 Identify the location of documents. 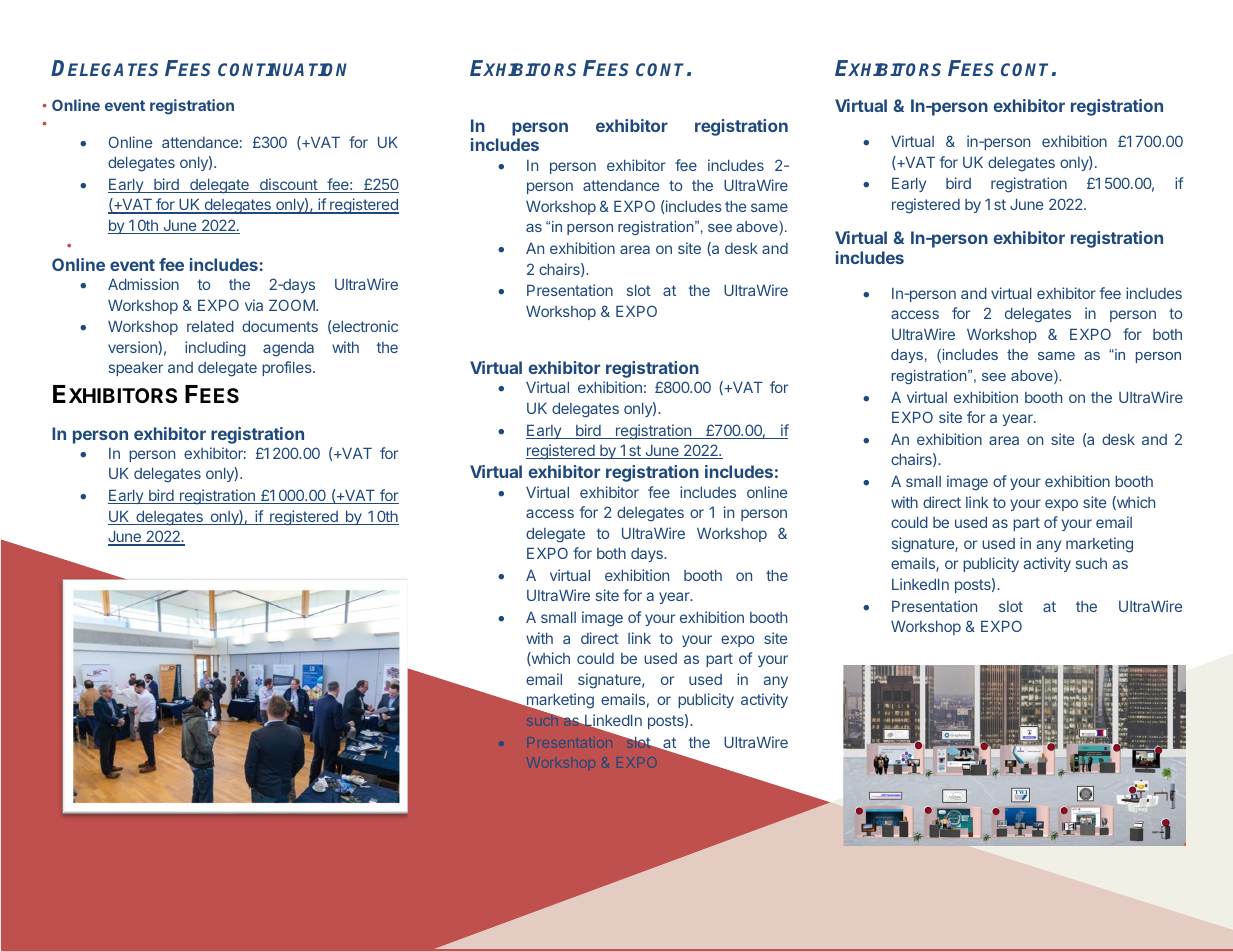
(280, 326).
